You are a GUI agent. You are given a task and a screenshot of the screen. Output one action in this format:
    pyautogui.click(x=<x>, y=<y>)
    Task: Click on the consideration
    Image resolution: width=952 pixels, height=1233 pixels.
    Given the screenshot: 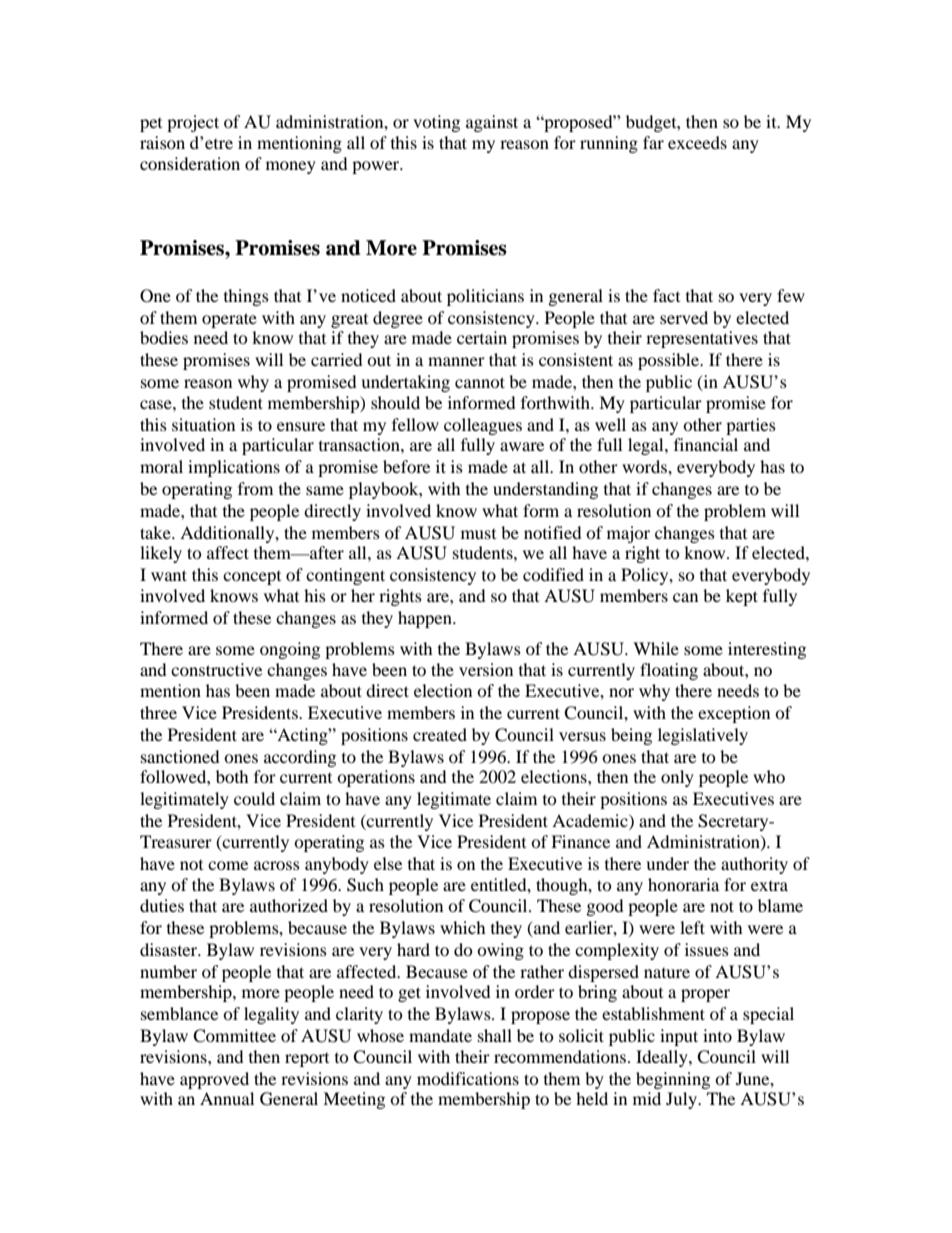 What is the action you would take?
    pyautogui.click(x=190, y=163)
